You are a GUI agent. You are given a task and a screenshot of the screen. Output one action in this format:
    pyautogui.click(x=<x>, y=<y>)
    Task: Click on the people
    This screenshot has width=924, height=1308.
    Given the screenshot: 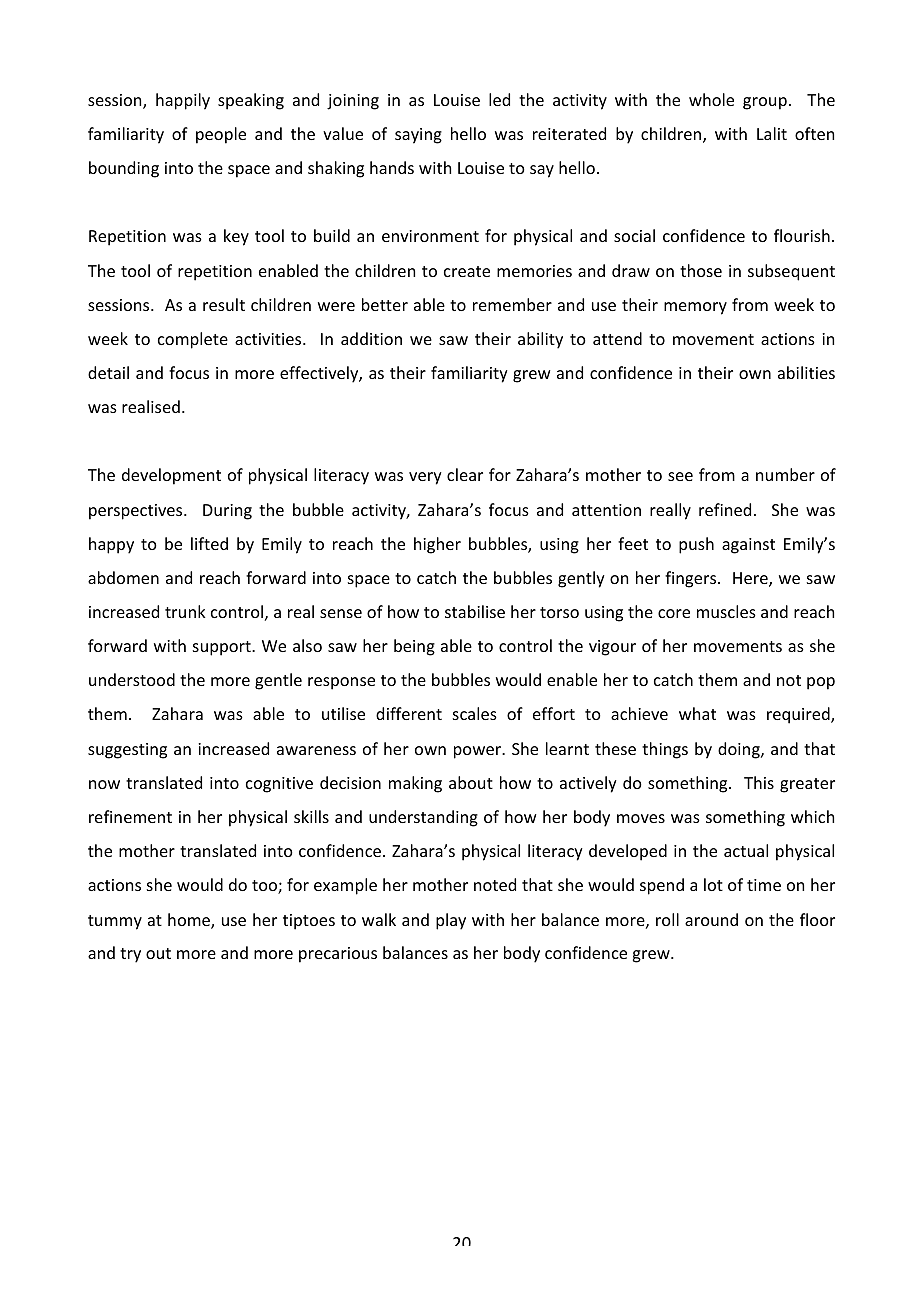 What is the action you would take?
    pyautogui.click(x=221, y=135)
